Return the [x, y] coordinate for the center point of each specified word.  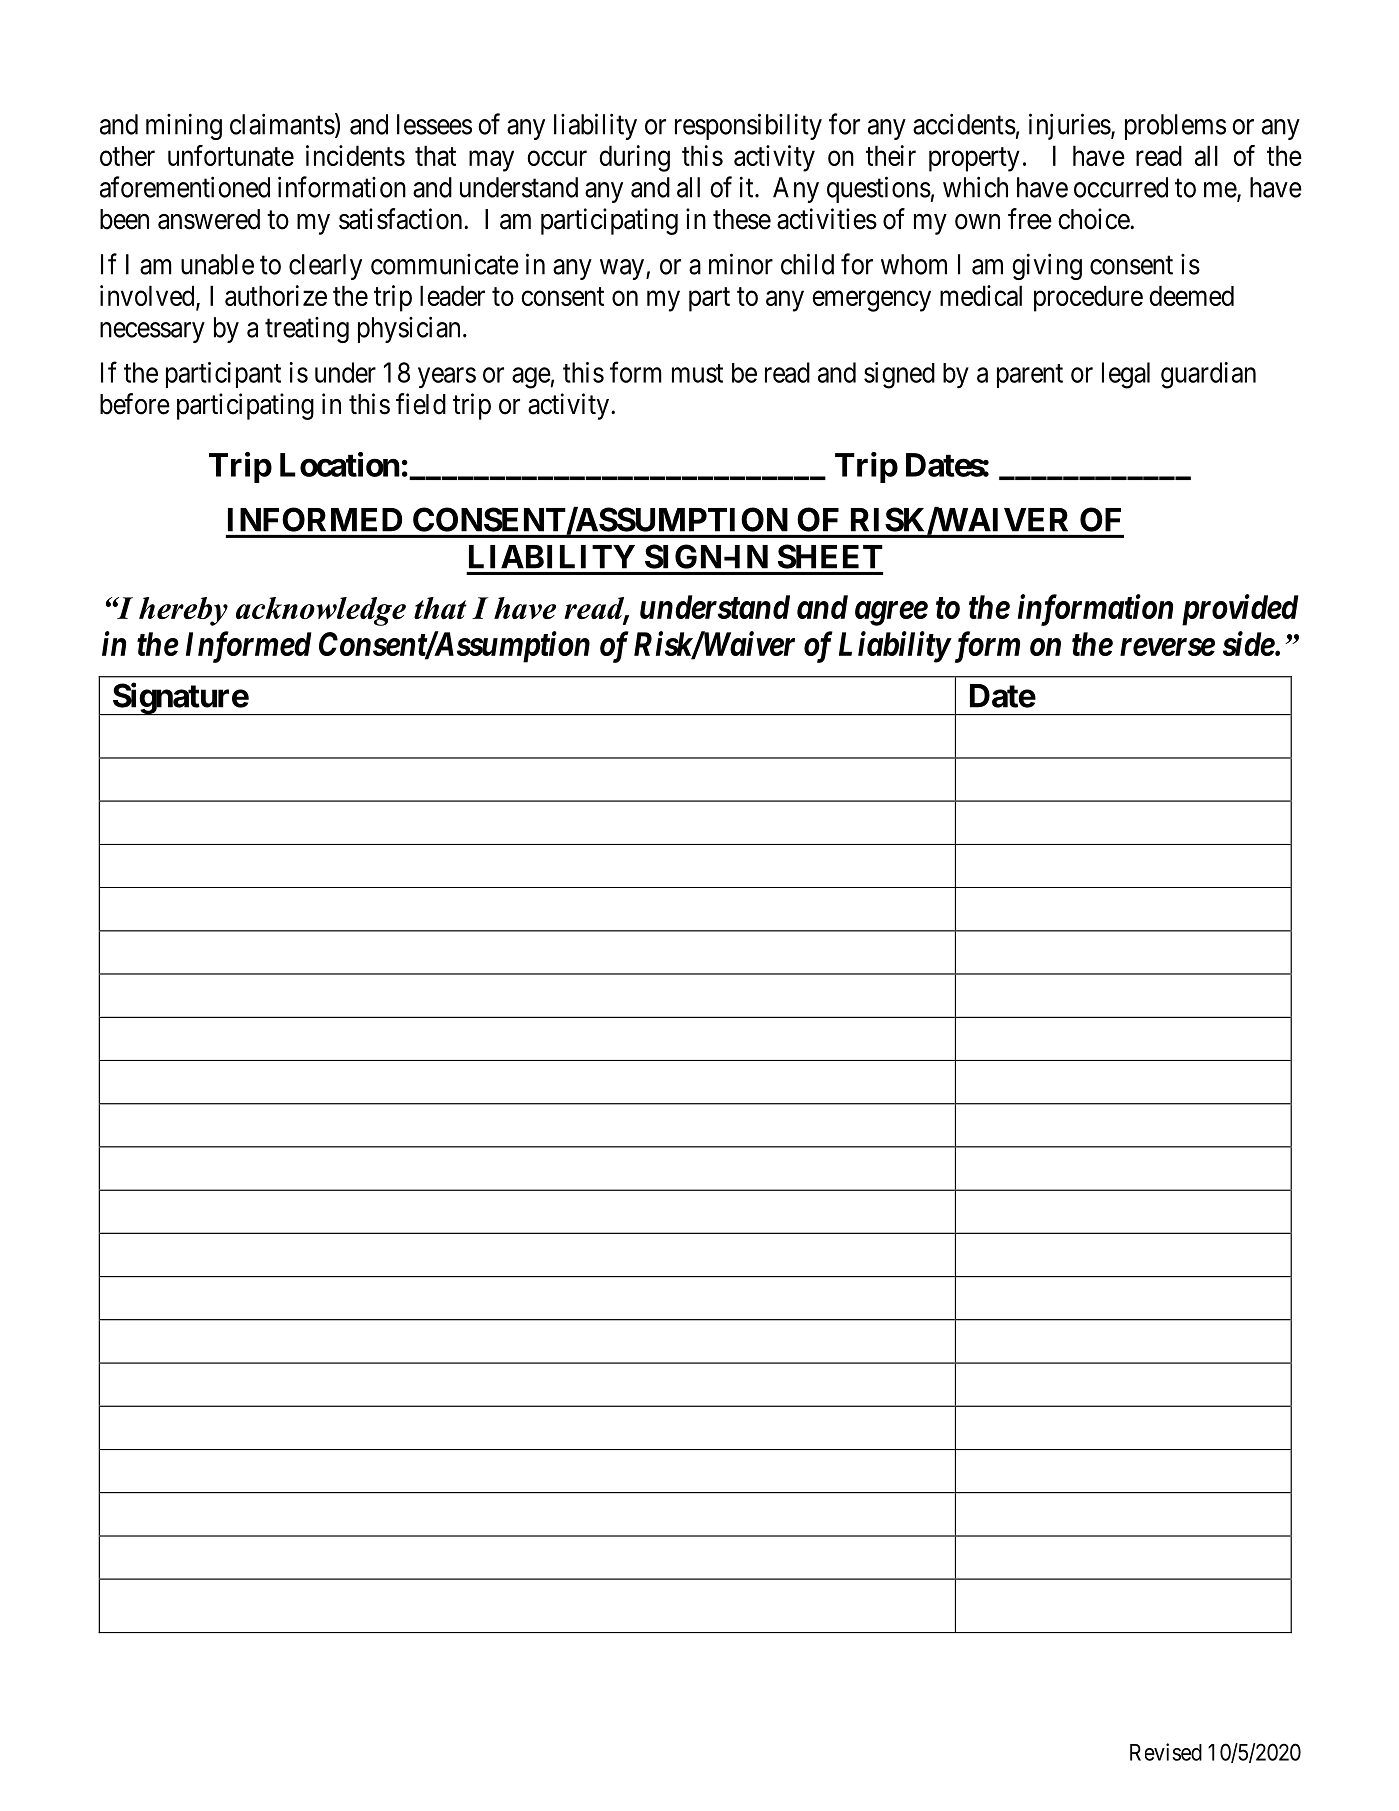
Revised [1166, 1752]
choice [1094, 219]
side [1249, 643]
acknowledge [321, 611]
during [634, 158]
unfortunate [231, 155]
